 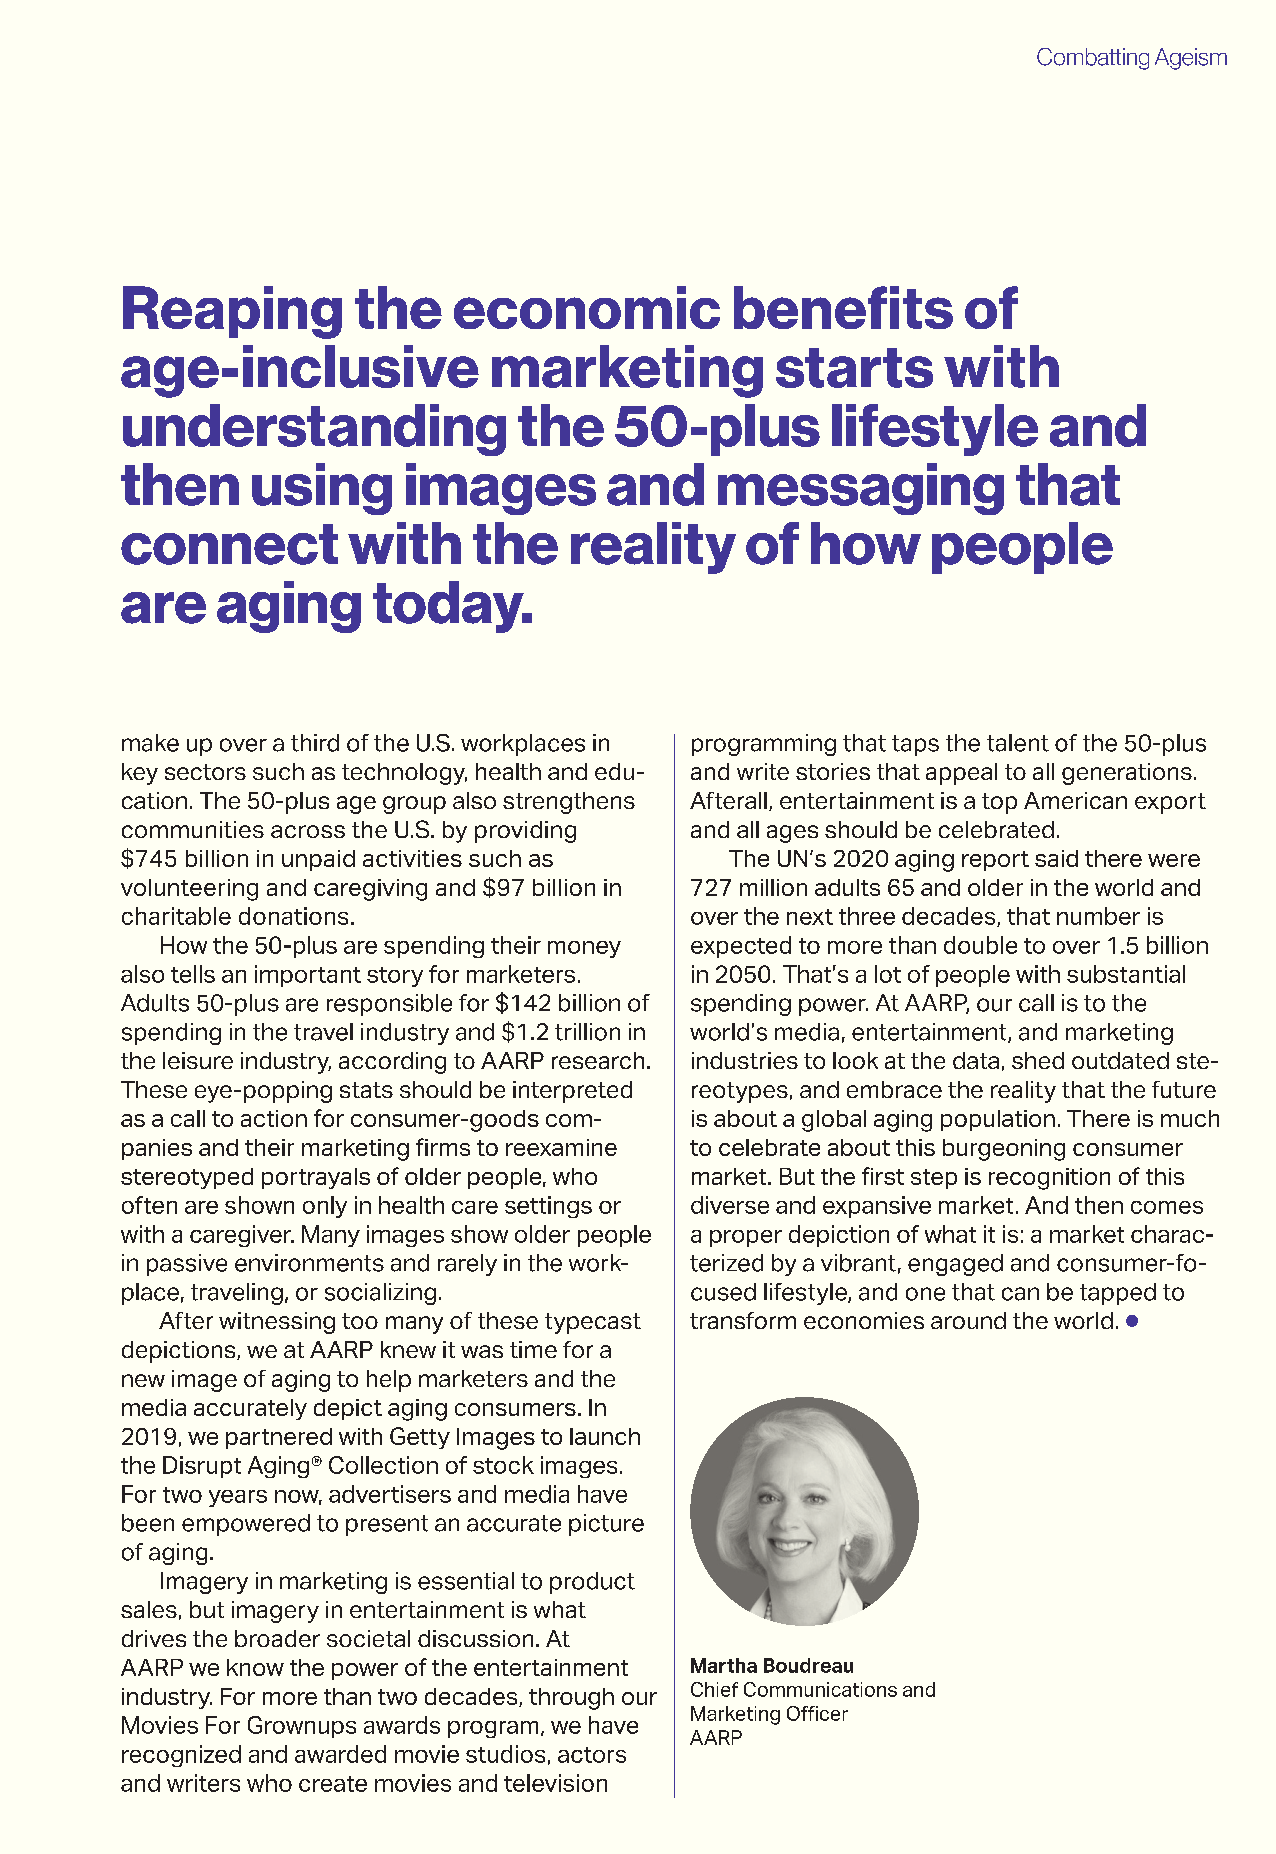 I want to click on number, so click(x=1098, y=916).
